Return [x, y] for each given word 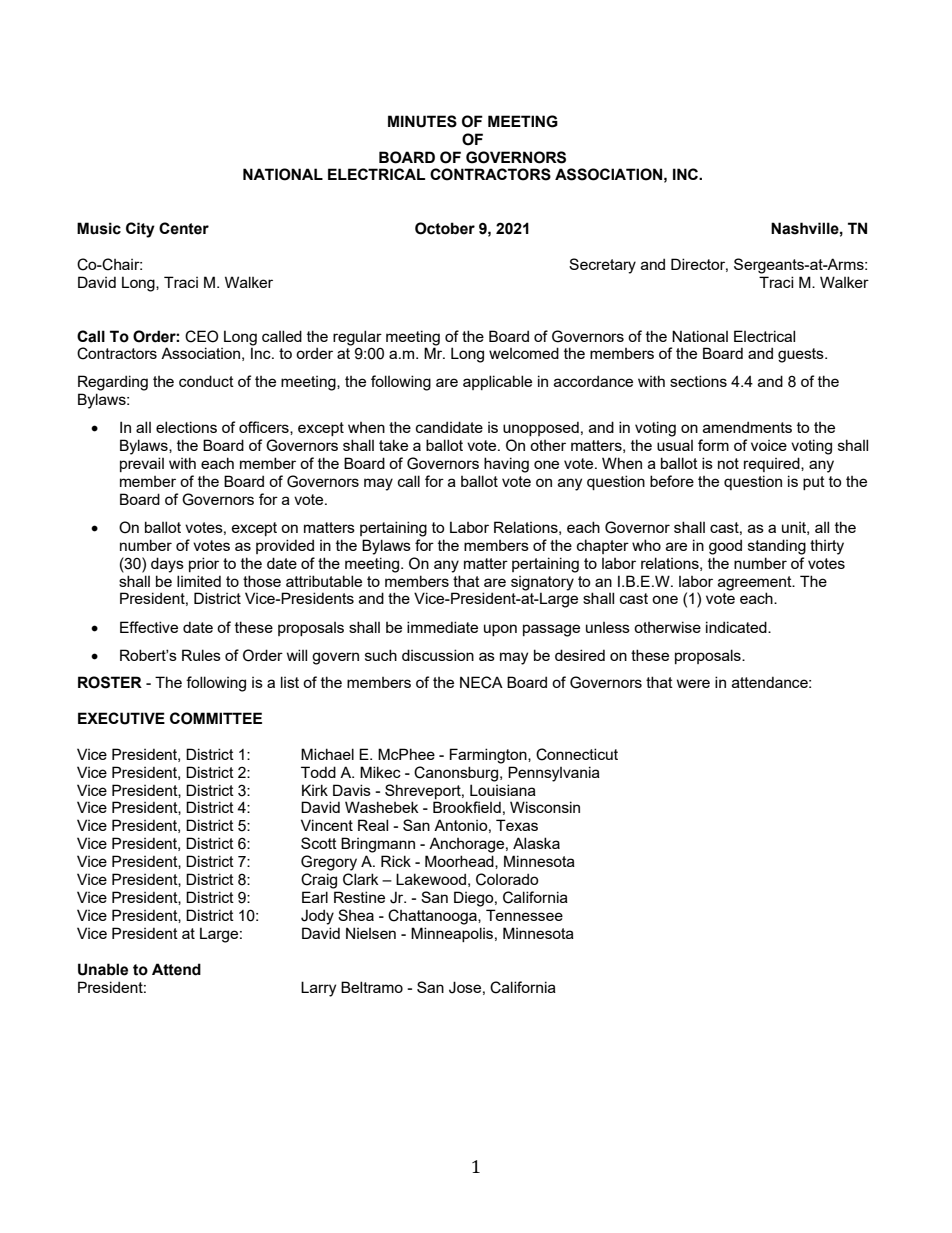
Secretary [602, 266]
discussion [438, 655]
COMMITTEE [216, 718]
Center [184, 228]
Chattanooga [433, 917]
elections [186, 427]
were [693, 683]
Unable [103, 969]
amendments [747, 427]
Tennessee [524, 915]
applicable [497, 382]
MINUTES [422, 121]
